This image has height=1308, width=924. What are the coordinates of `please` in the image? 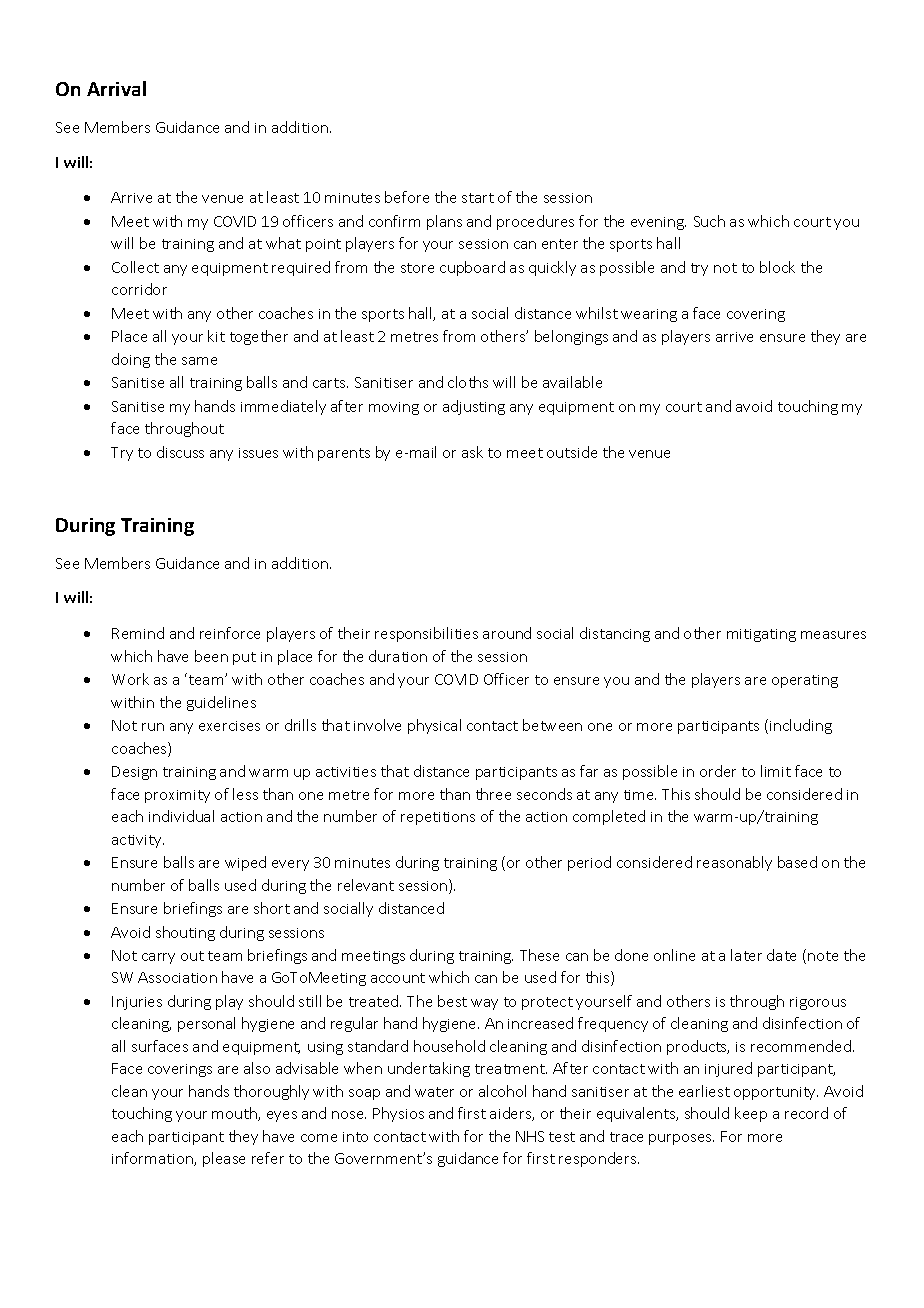 It's located at (224, 1159).
